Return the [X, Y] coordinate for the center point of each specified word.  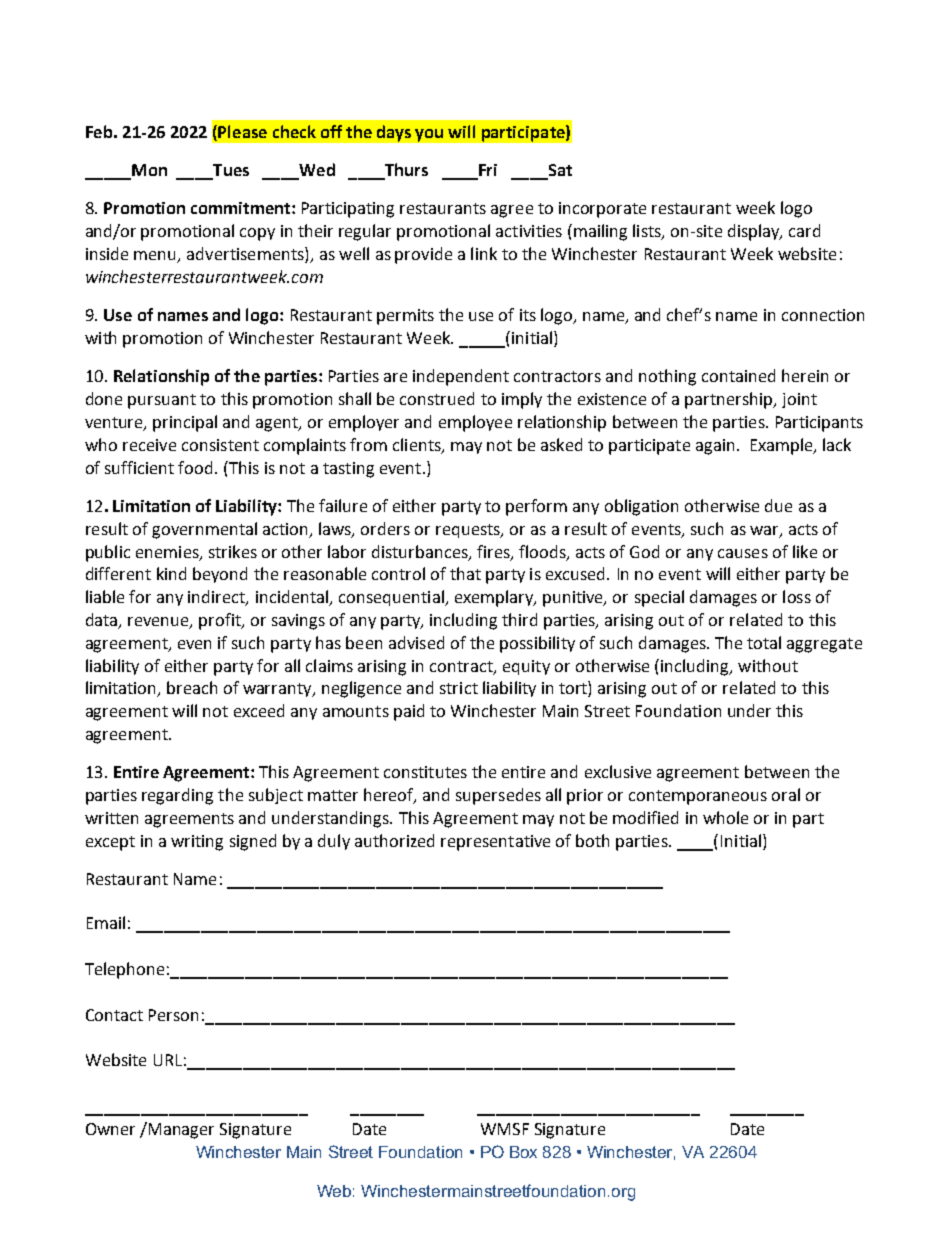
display [755, 232]
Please [242, 131]
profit [221, 621]
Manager [181, 1131]
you [429, 135]
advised [416, 642]
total [764, 642]
